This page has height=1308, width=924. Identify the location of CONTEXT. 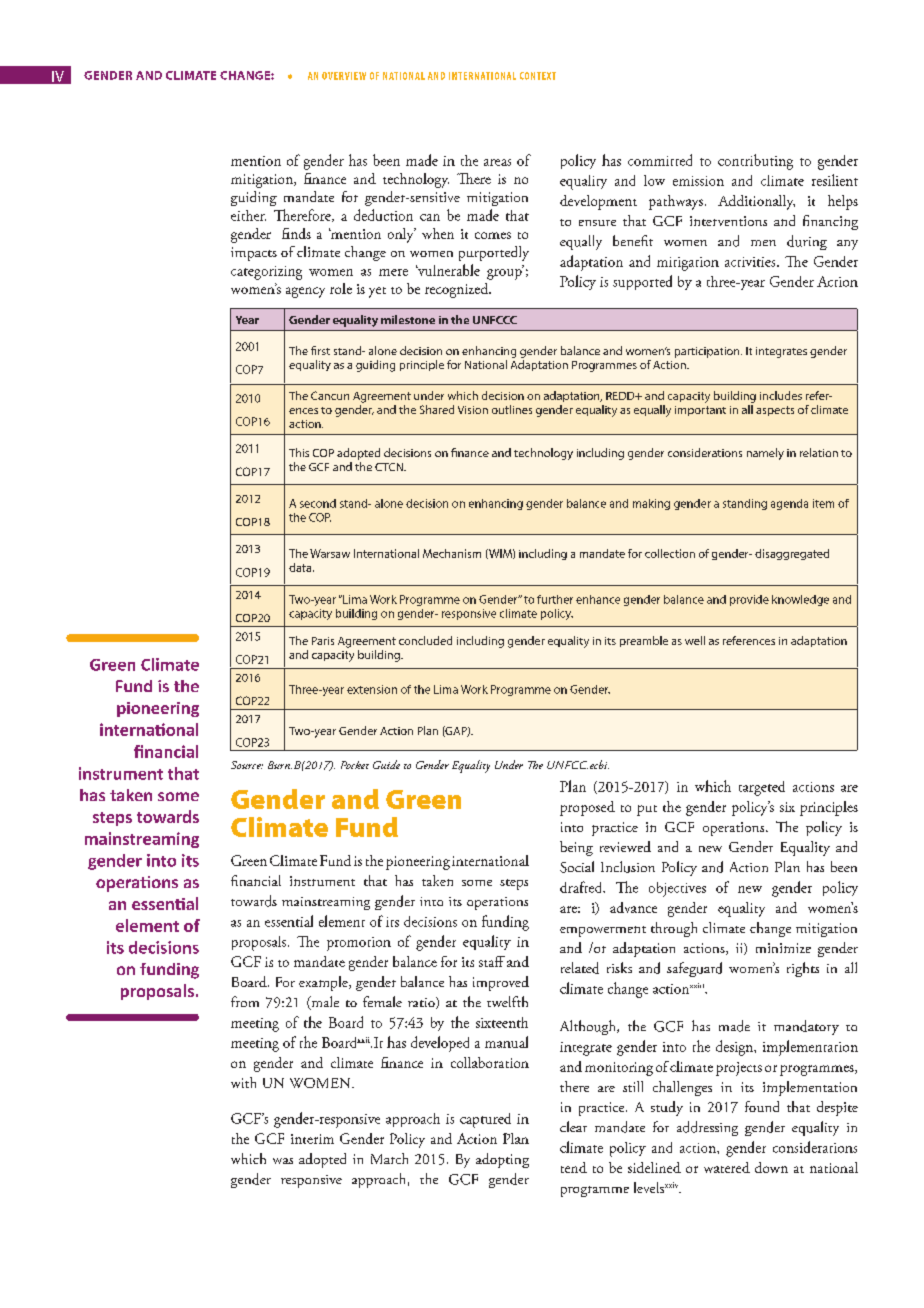
(538, 76).
